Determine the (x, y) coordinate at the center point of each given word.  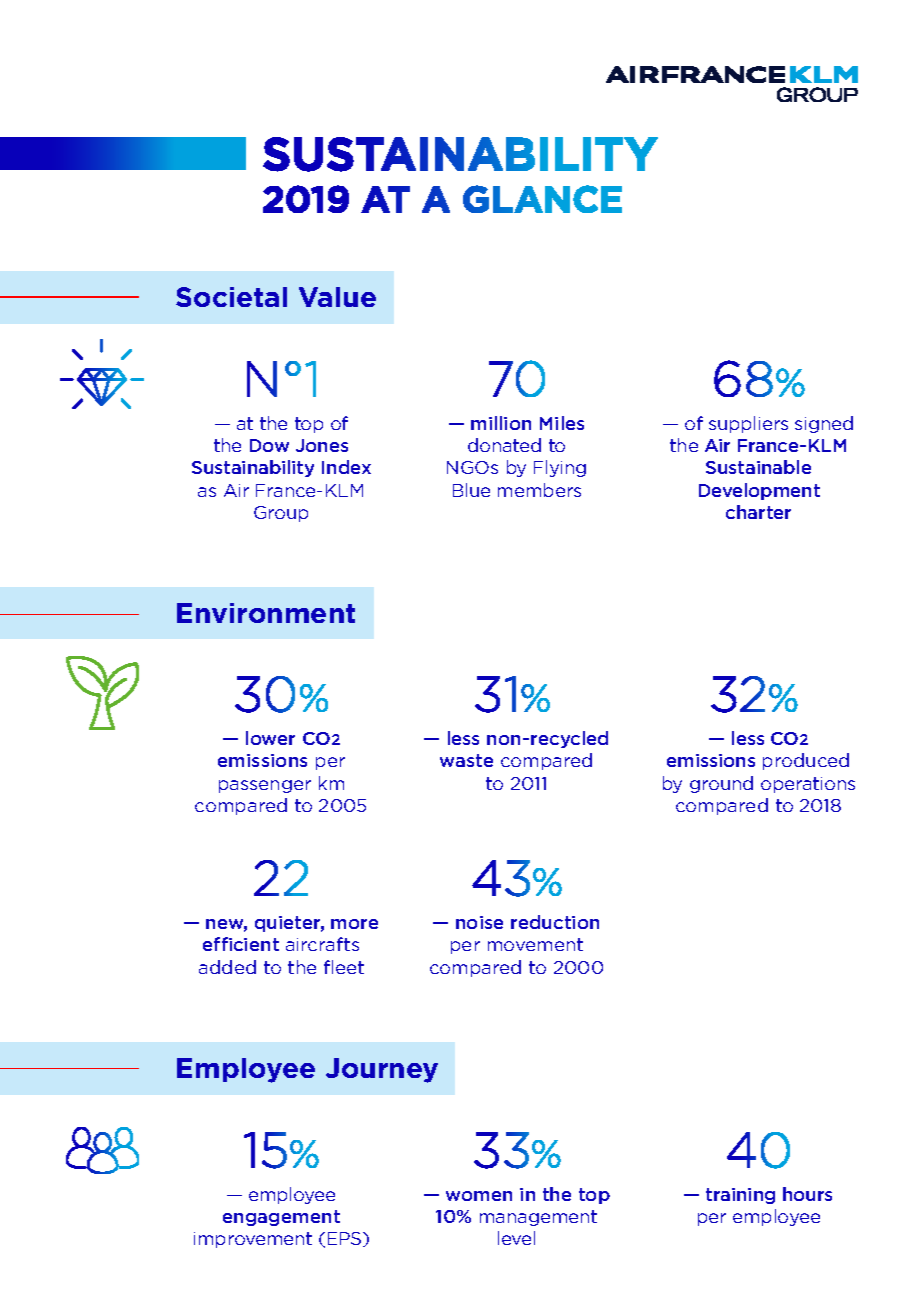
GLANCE (542, 199)
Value (337, 297)
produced (806, 761)
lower (270, 738)
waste (466, 760)
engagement (281, 1218)
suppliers (748, 424)
